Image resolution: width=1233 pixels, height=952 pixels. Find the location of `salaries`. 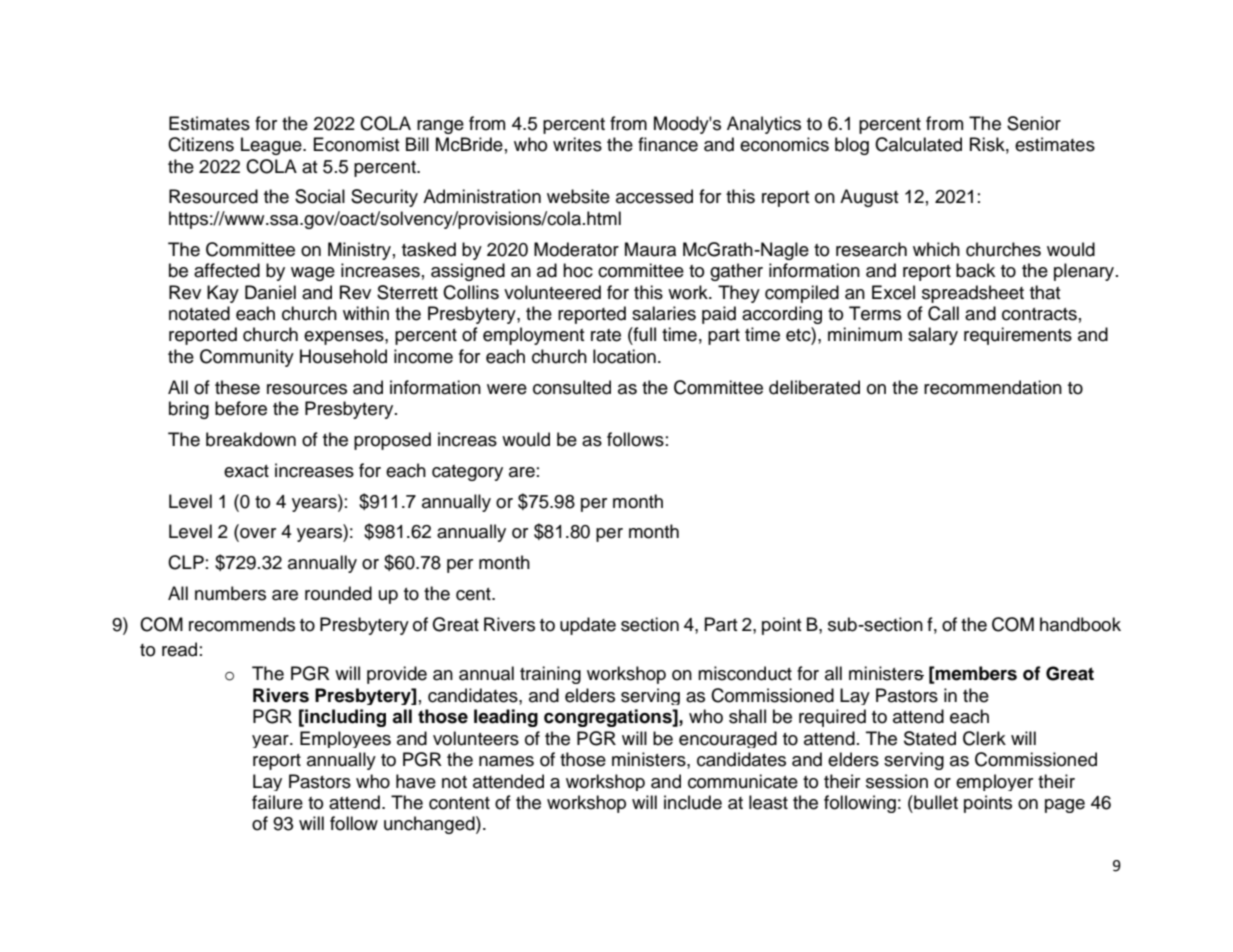

salaries is located at coordinates (664, 313).
